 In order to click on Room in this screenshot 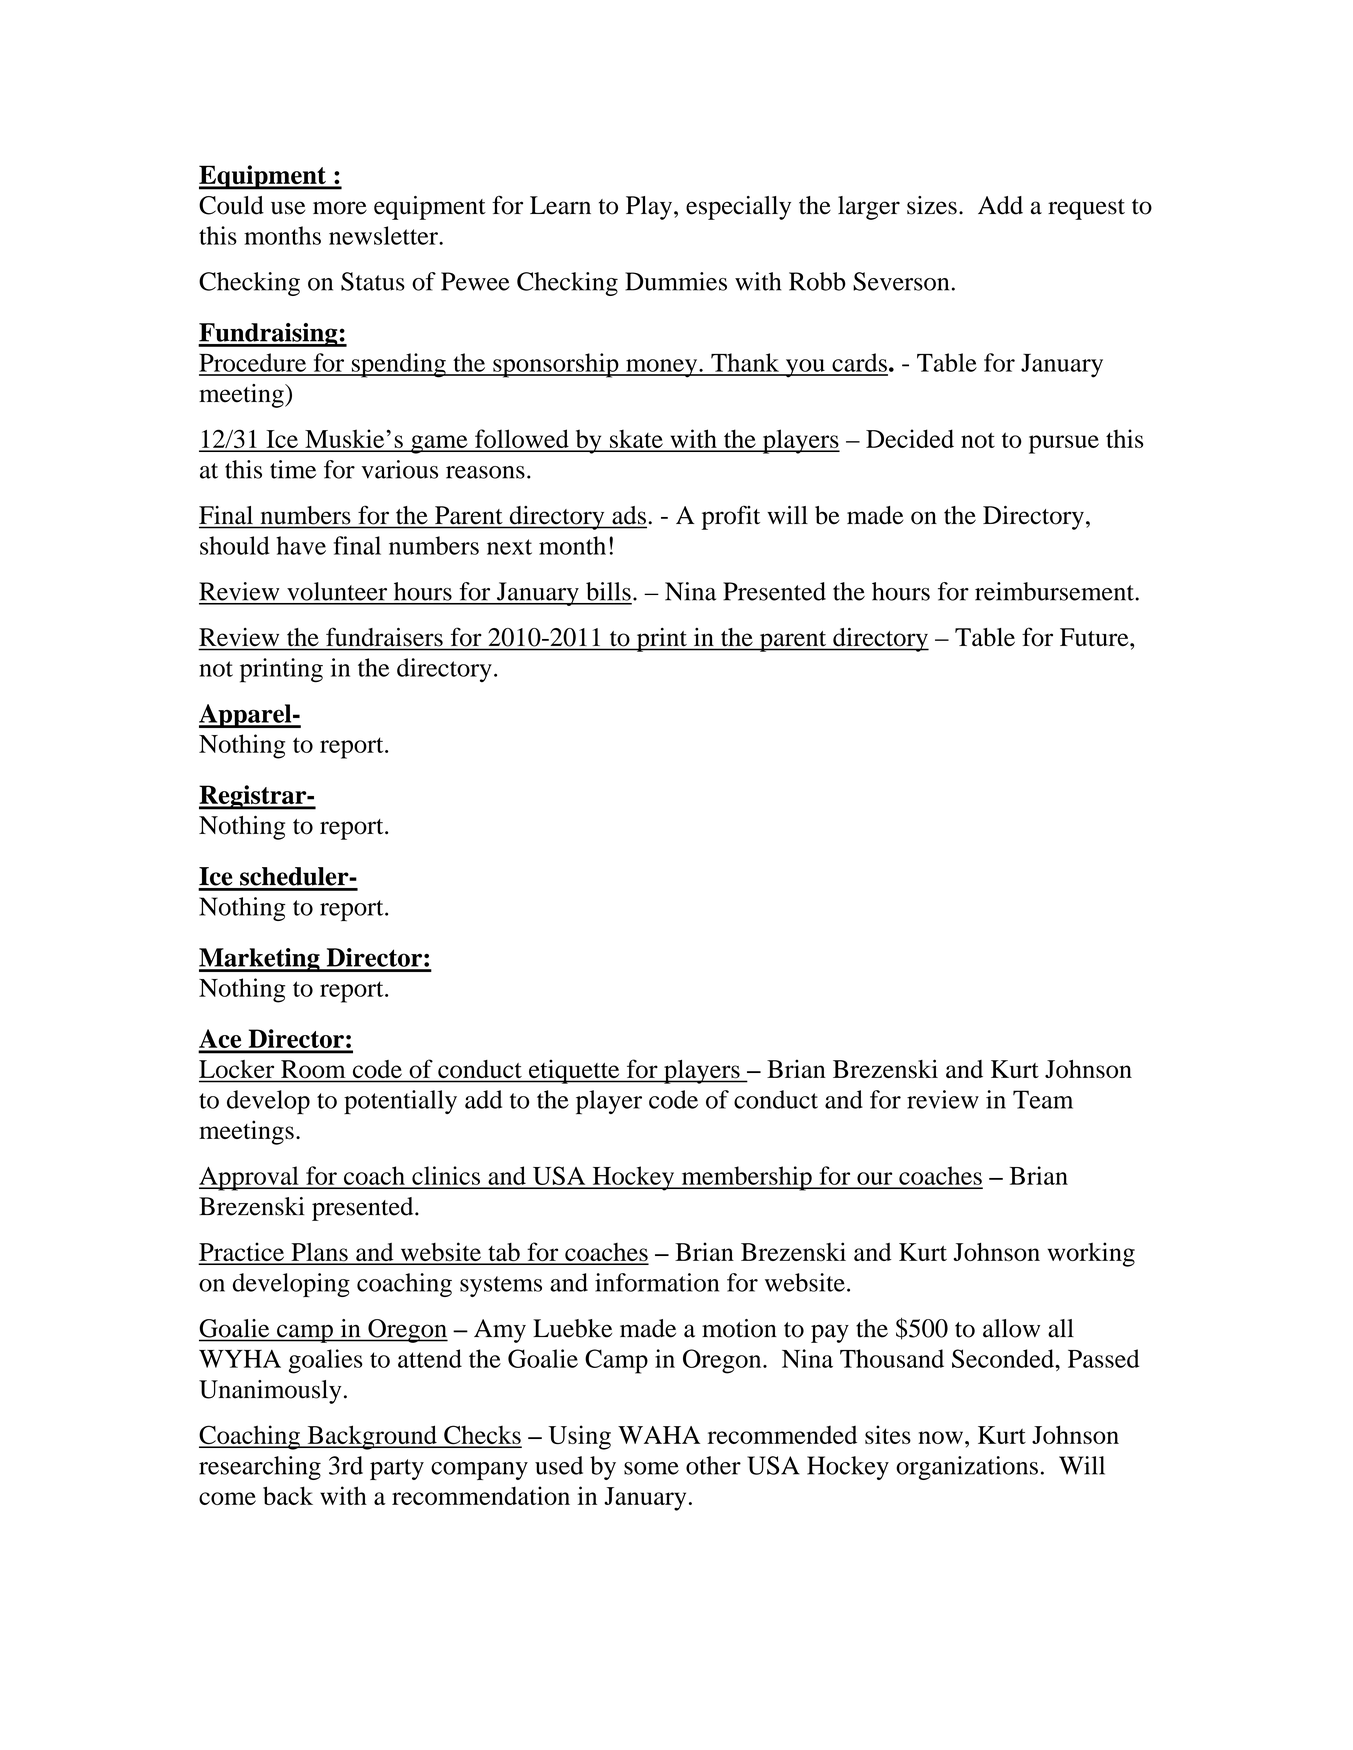, I will do `click(313, 1069)`.
